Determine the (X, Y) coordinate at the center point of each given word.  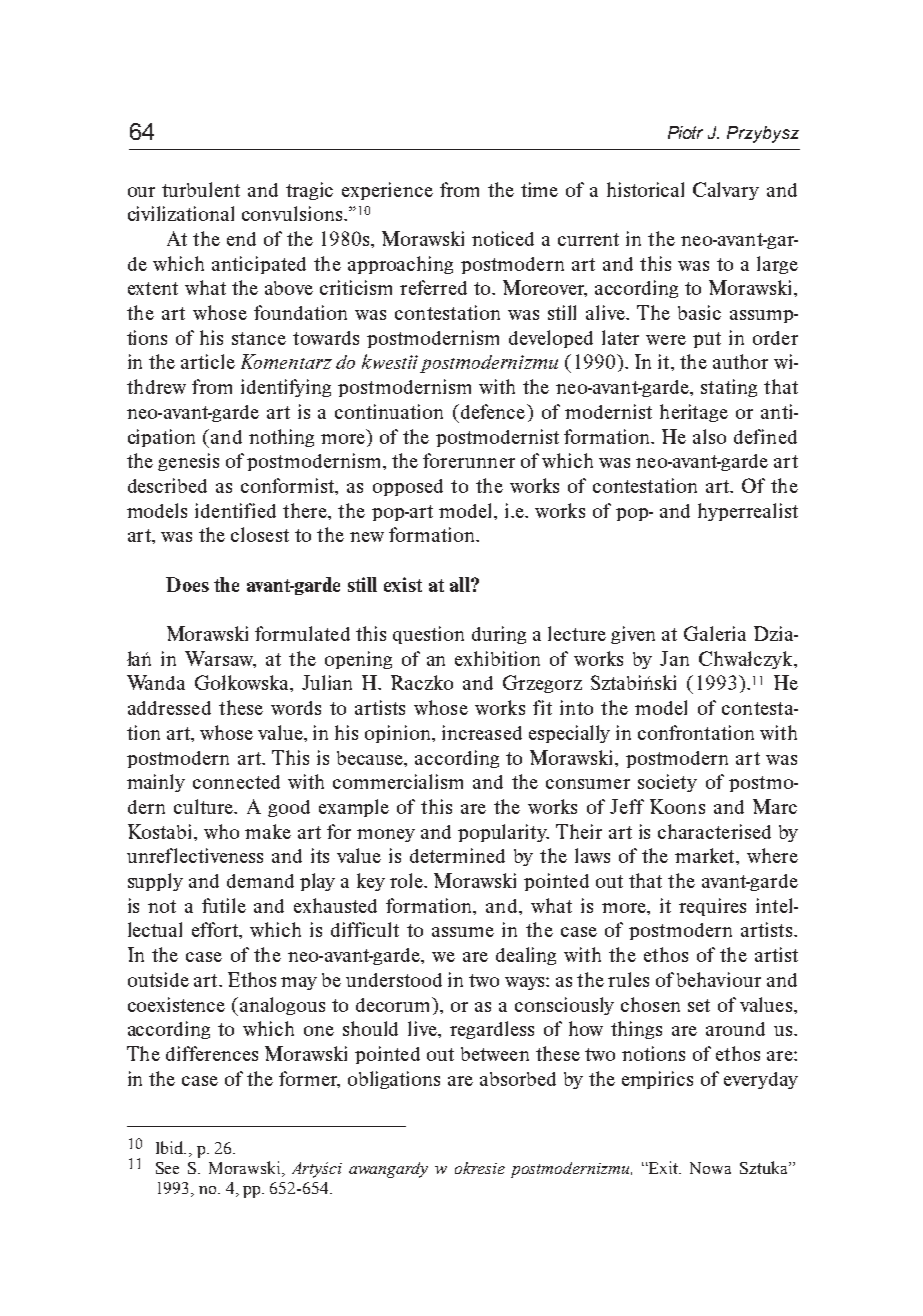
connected (236, 782)
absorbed (518, 1079)
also (709, 436)
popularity (503, 833)
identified (235, 510)
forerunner (469, 460)
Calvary (726, 191)
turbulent (201, 189)
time (539, 189)
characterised (714, 831)
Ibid (171, 1147)
